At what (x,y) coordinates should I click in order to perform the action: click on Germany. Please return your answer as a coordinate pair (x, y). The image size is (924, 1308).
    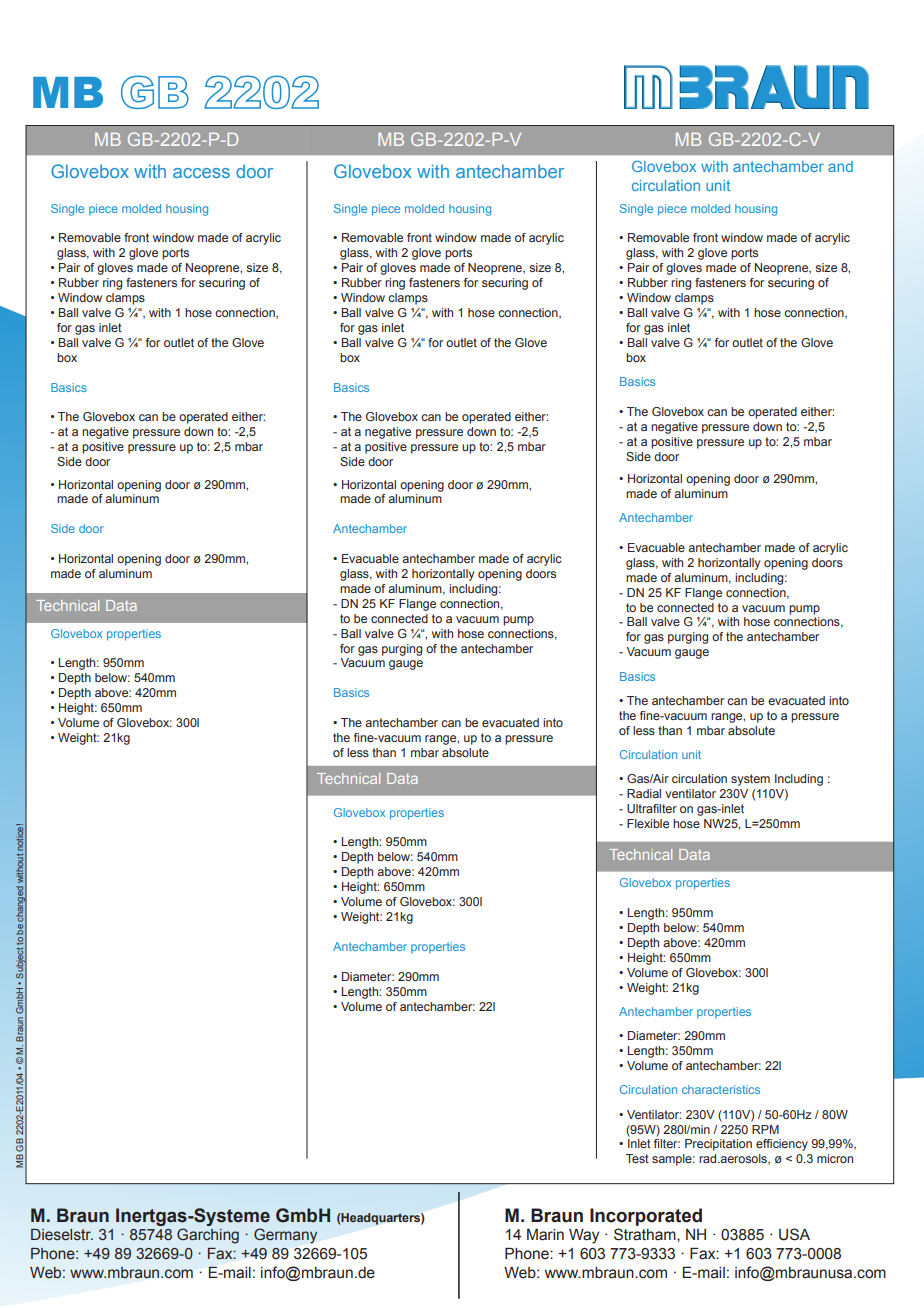
    Looking at the image, I should click on (285, 1236).
